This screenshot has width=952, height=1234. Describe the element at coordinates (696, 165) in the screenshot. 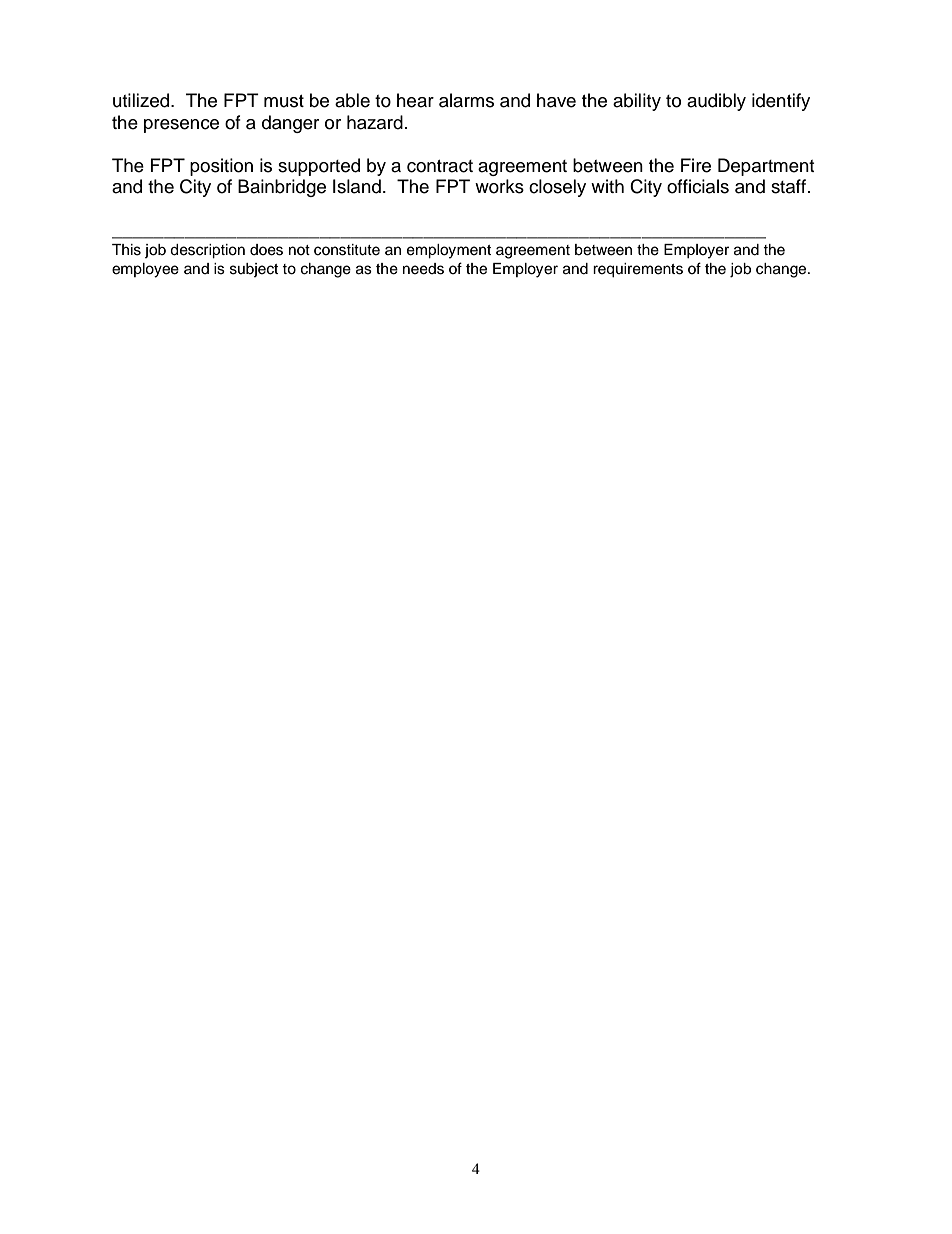

I see `Fire` at that location.
